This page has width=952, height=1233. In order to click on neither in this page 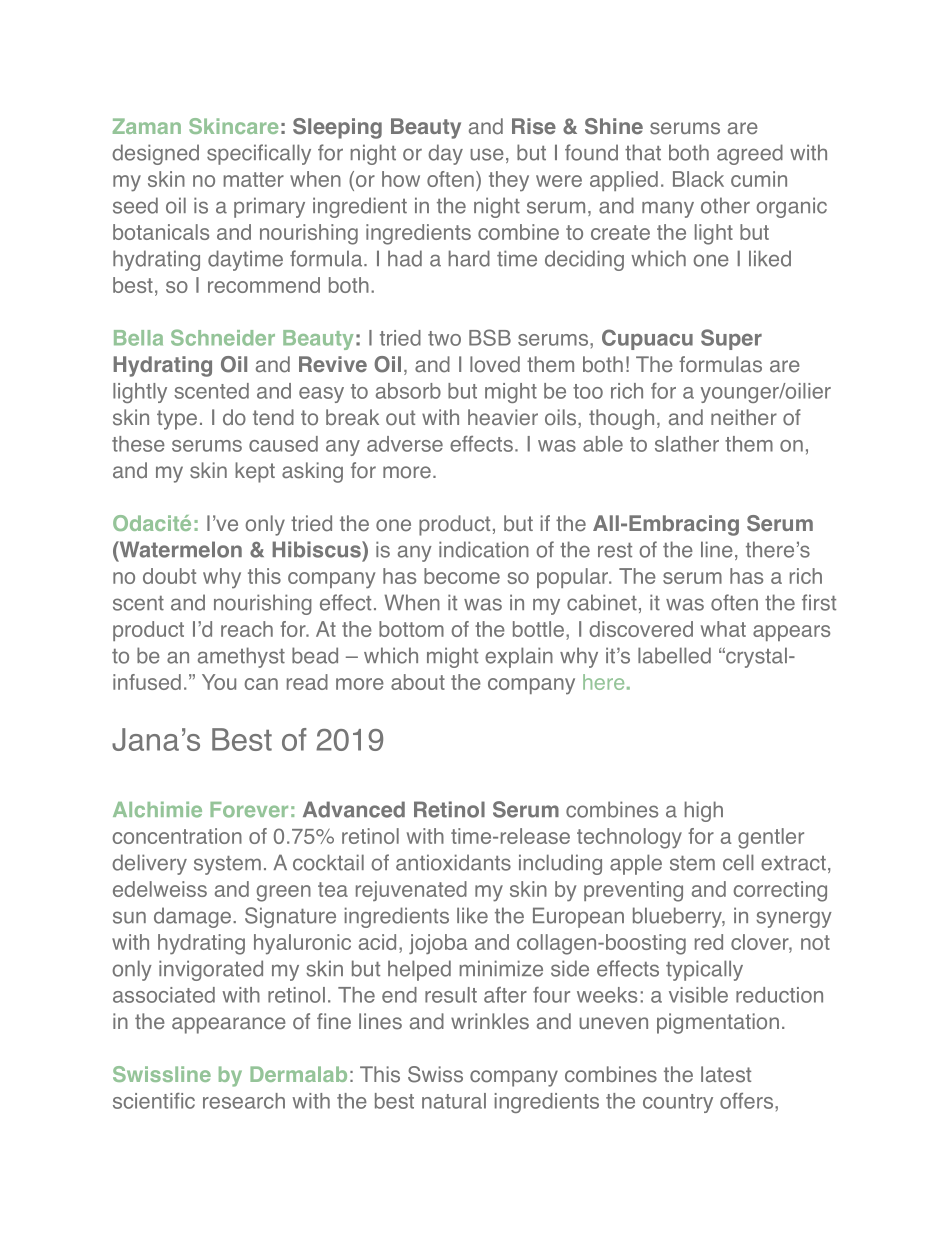, I will do `click(744, 417)`.
